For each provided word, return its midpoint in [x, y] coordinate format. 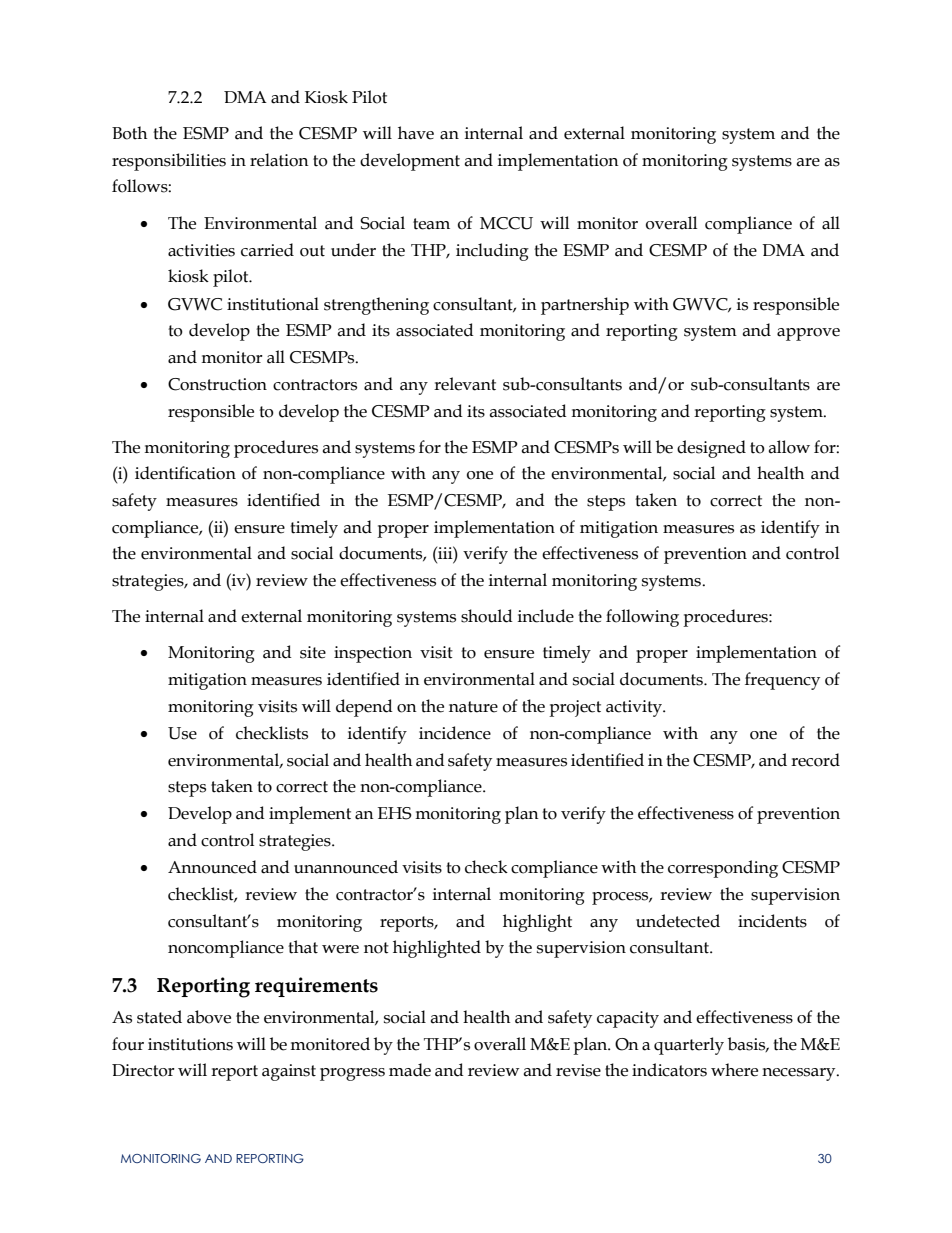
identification [185, 473]
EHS [395, 813]
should [487, 616]
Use [182, 733]
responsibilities [169, 162]
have [416, 133]
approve [808, 334]
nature [473, 707]
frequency [782, 681]
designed [711, 449]
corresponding [723, 869]
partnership [585, 306]
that [303, 947]
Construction [217, 384]
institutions [190, 1044]
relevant [465, 384]
